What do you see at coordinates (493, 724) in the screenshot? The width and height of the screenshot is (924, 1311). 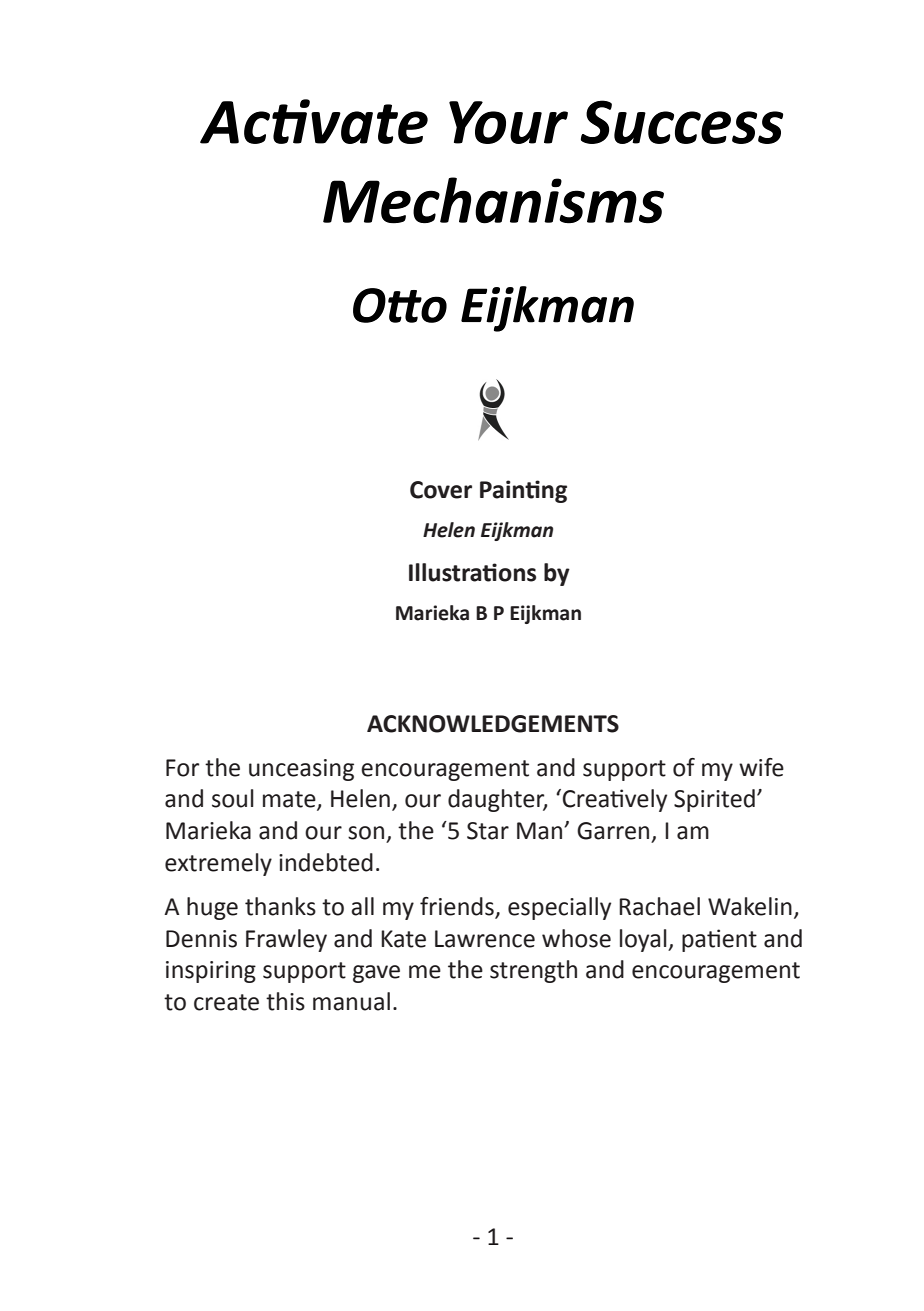 I see `ACKNOWLEDGEMENTS` at bounding box center [493, 724].
